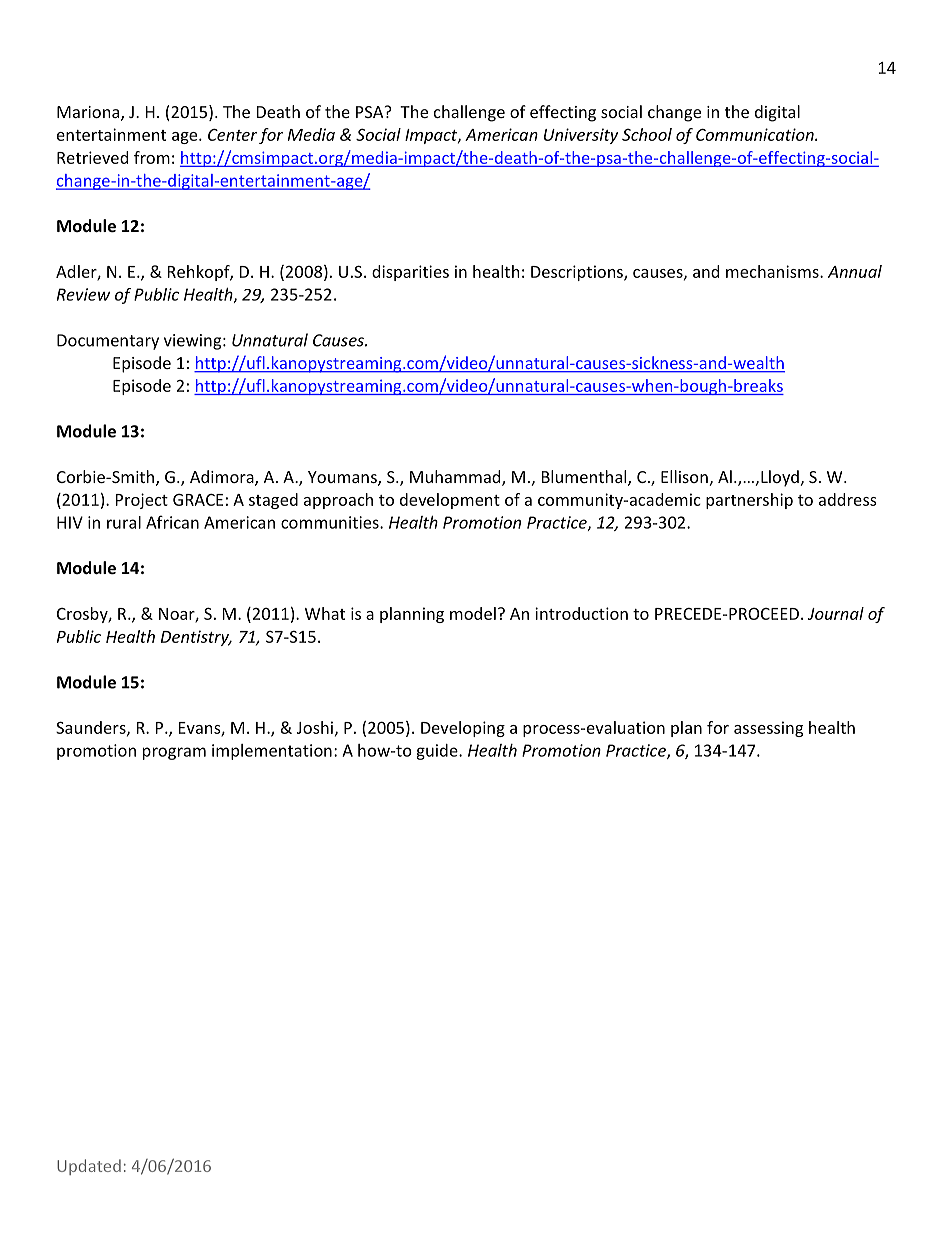 The height and width of the screenshot is (1233, 952). Describe the element at coordinates (152, 157) in the screenshot. I see `from` at that location.
